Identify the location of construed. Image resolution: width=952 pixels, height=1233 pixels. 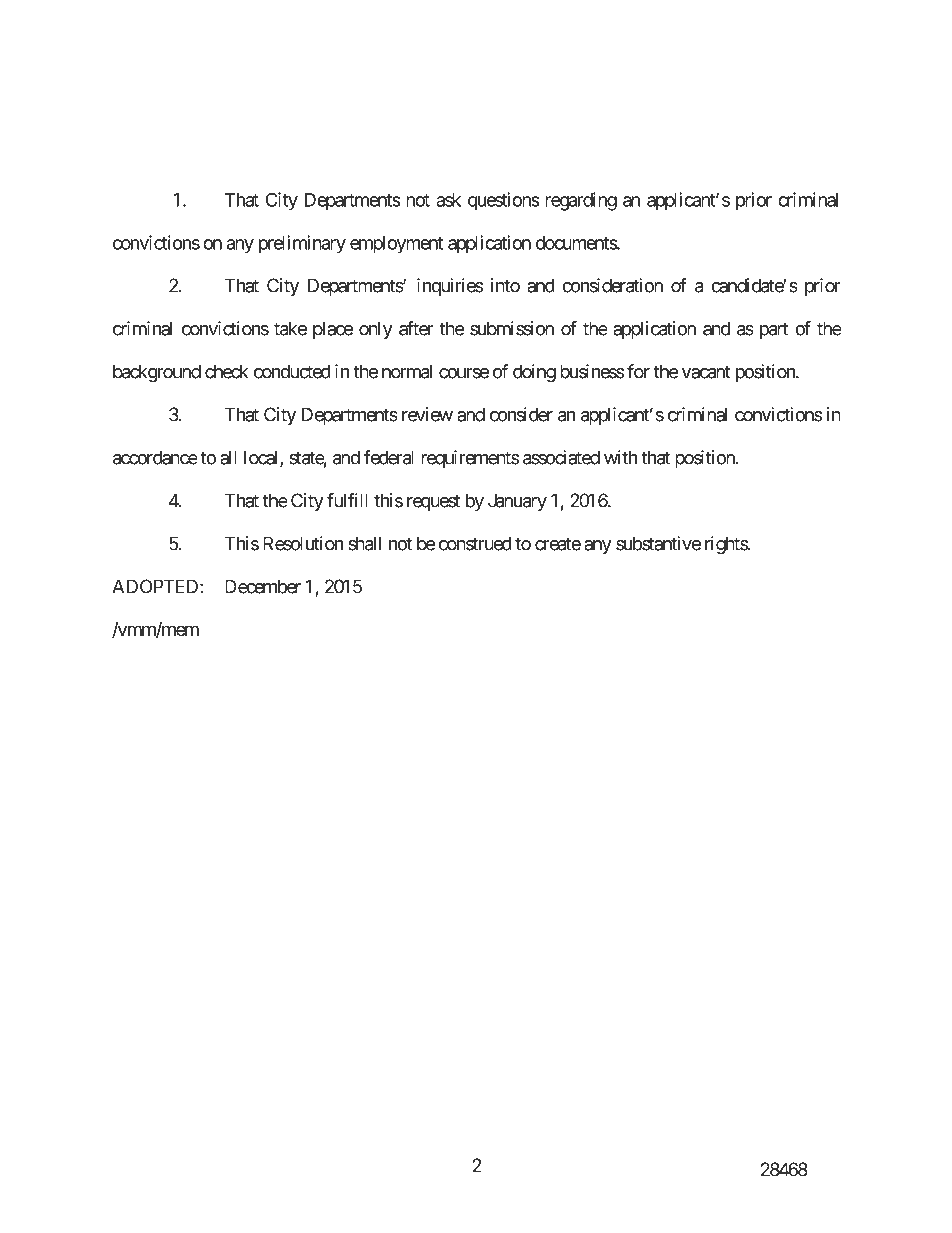
(475, 543).
